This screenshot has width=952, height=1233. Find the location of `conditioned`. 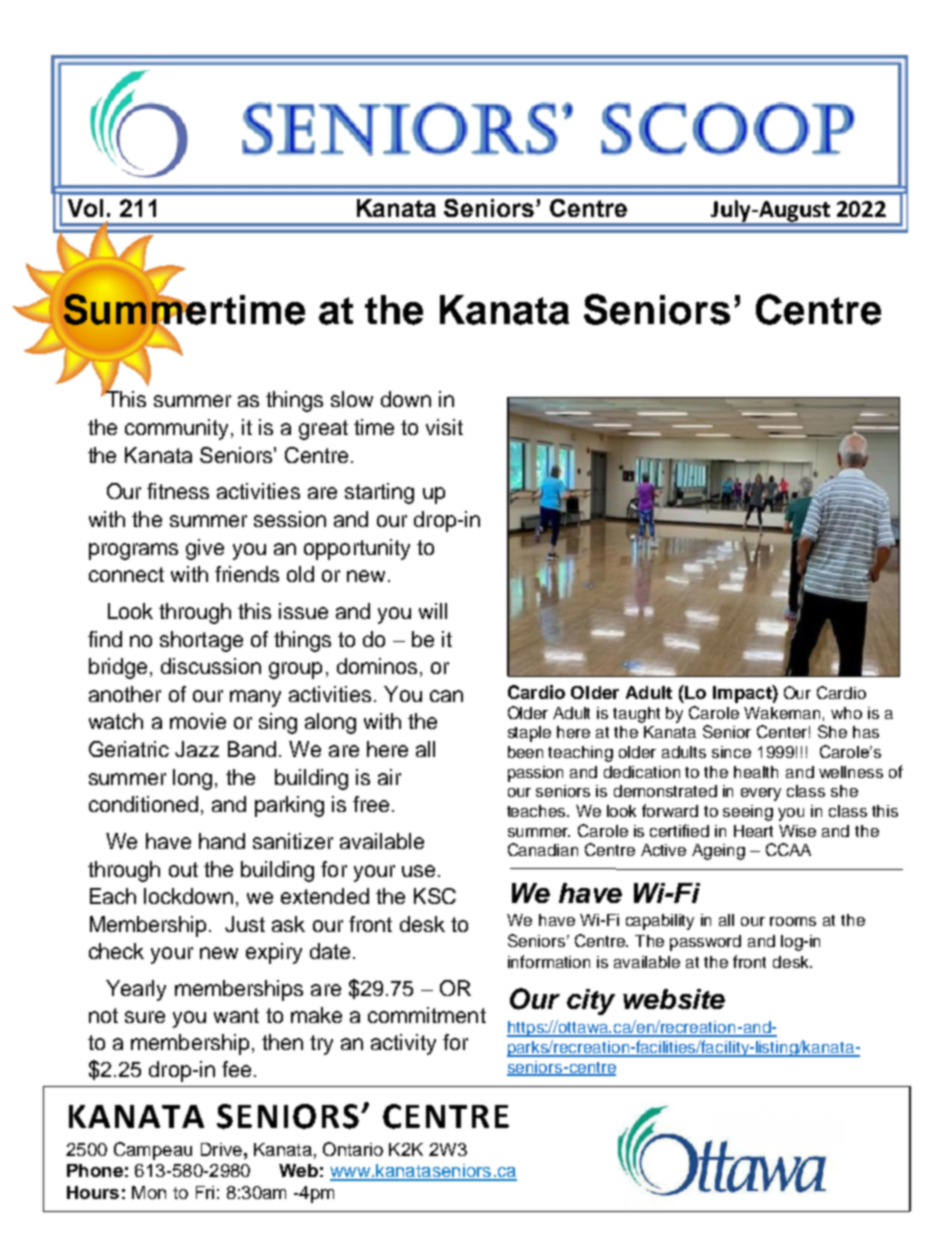

conditioned is located at coordinates (143, 804).
